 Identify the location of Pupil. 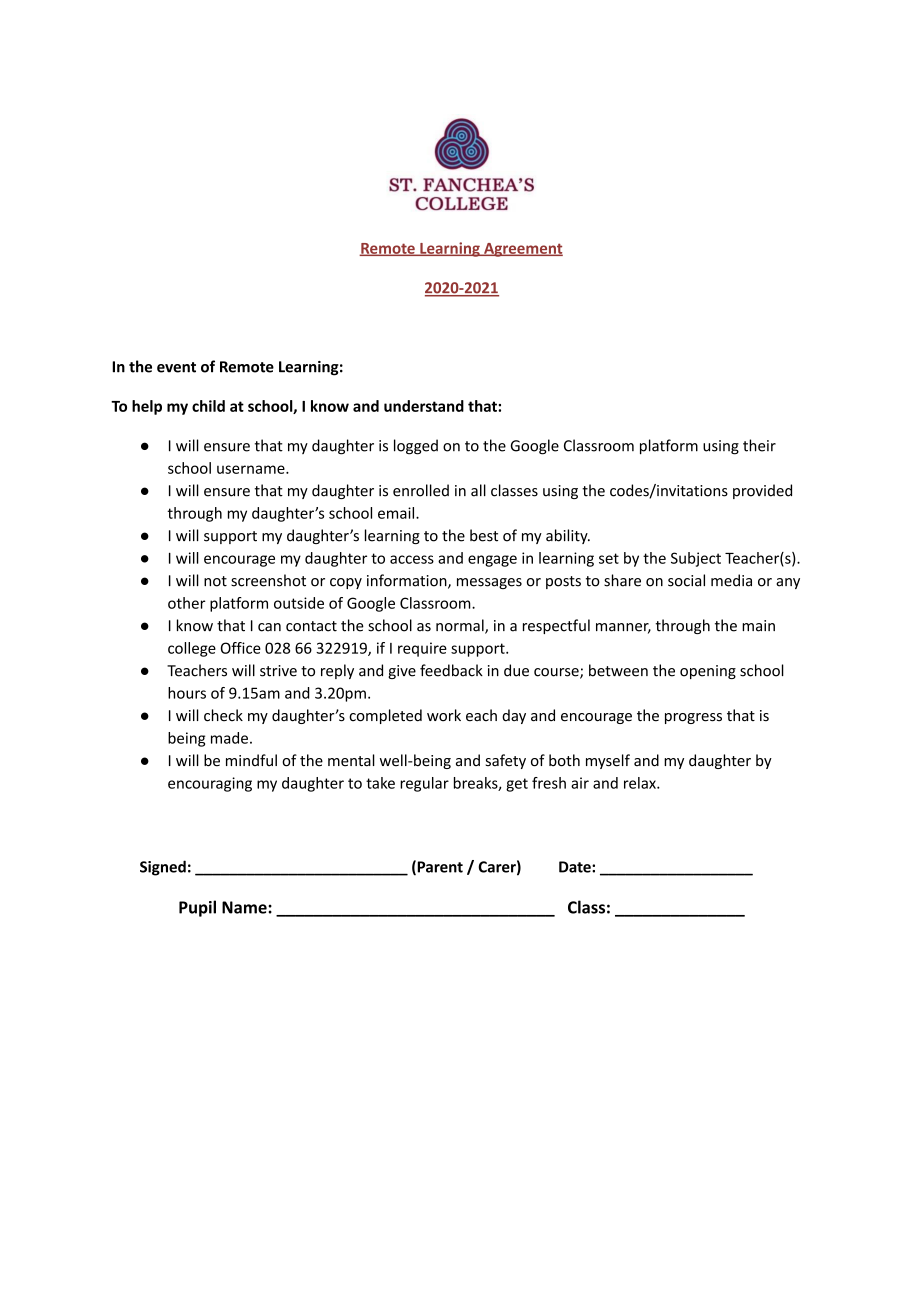
(197, 908).
